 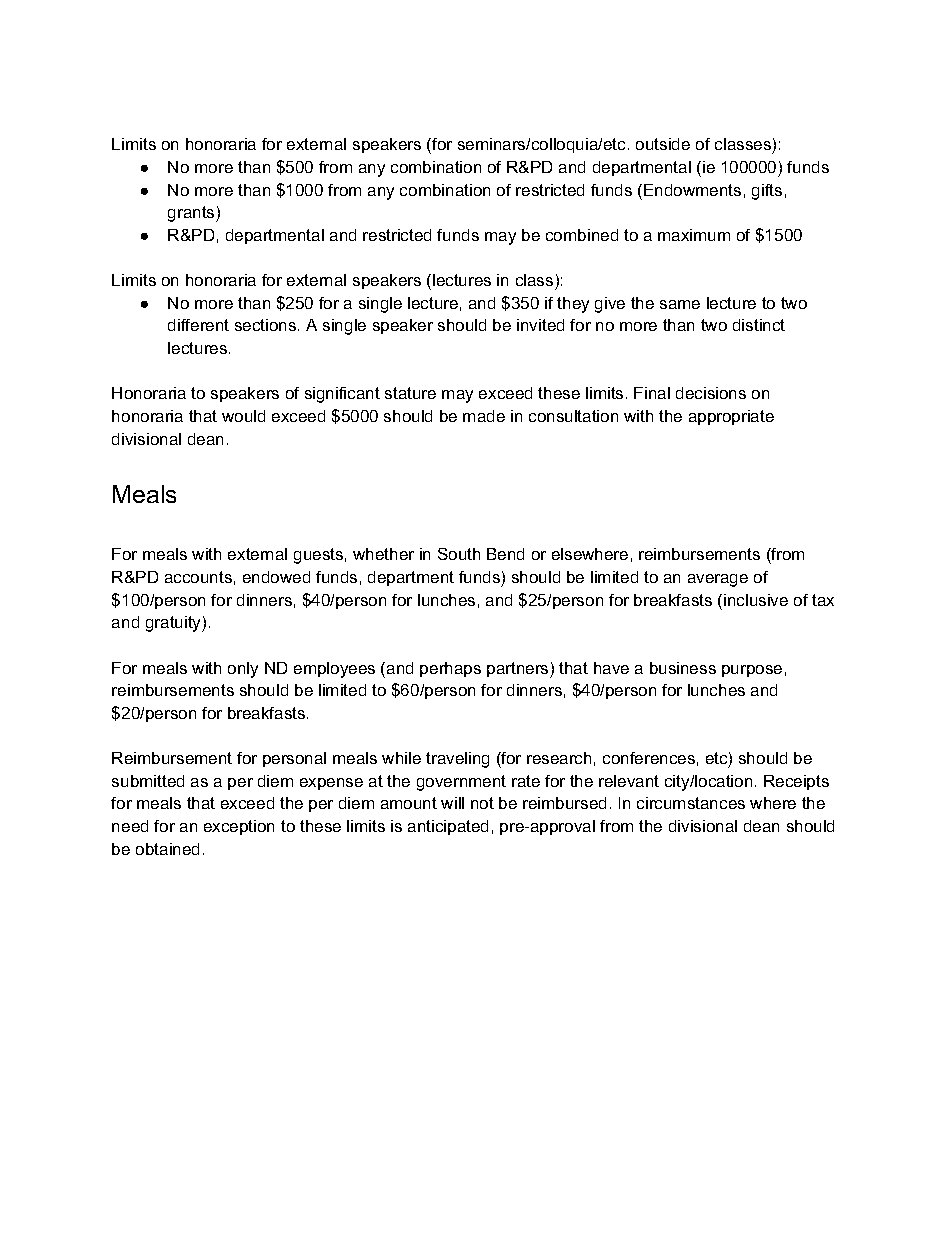 I want to click on different, so click(x=198, y=325).
